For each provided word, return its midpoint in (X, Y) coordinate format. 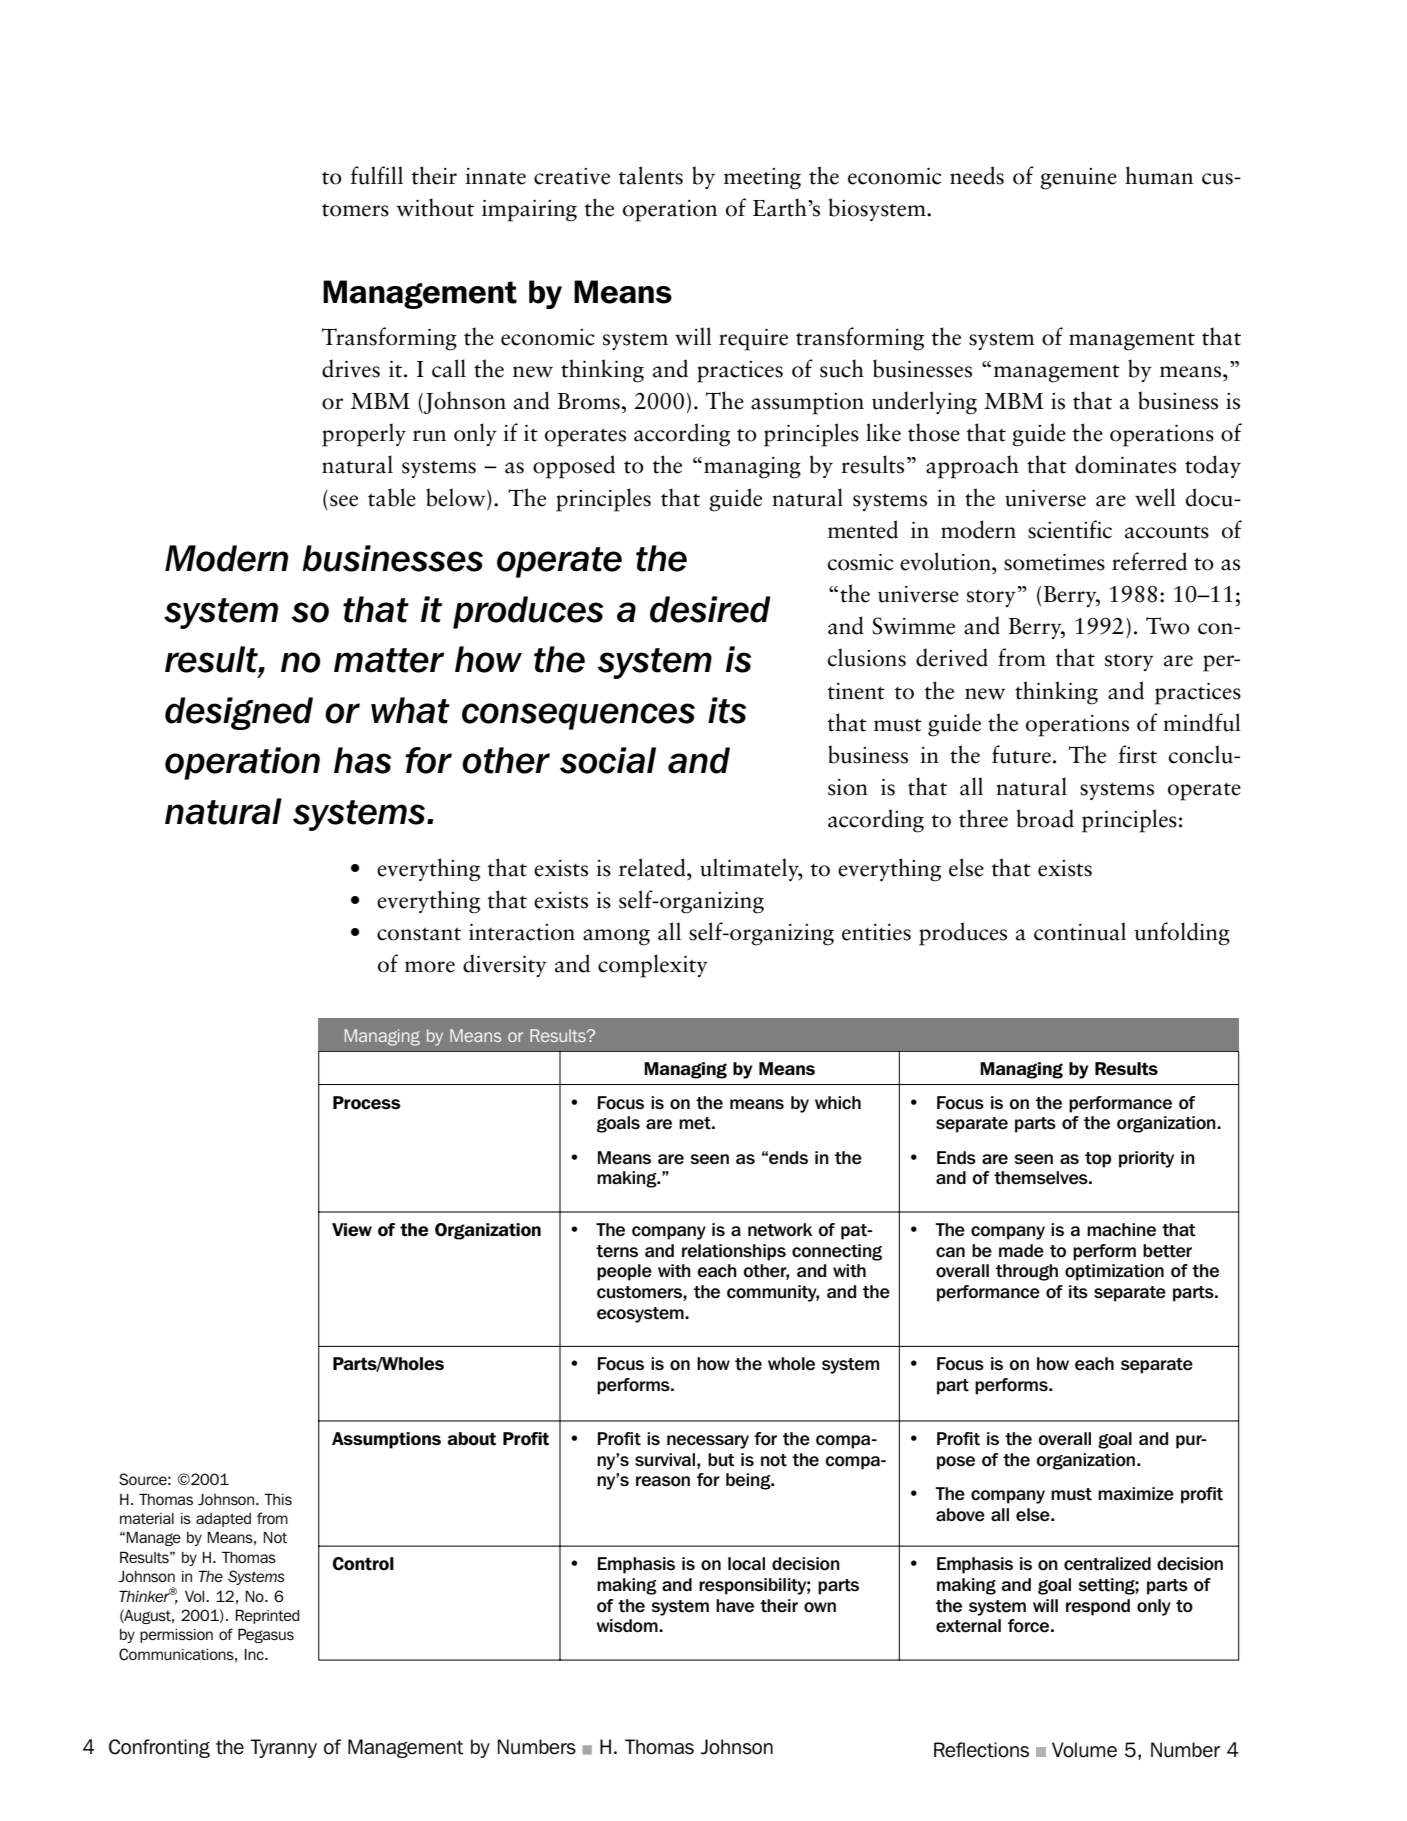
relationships (734, 1252)
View (352, 1230)
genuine (1078, 179)
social (608, 760)
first (1137, 754)
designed (239, 713)
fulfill (376, 175)
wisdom (628, 1626)
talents (651, 175)
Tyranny (283, 1748)
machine (1121, 1230)
